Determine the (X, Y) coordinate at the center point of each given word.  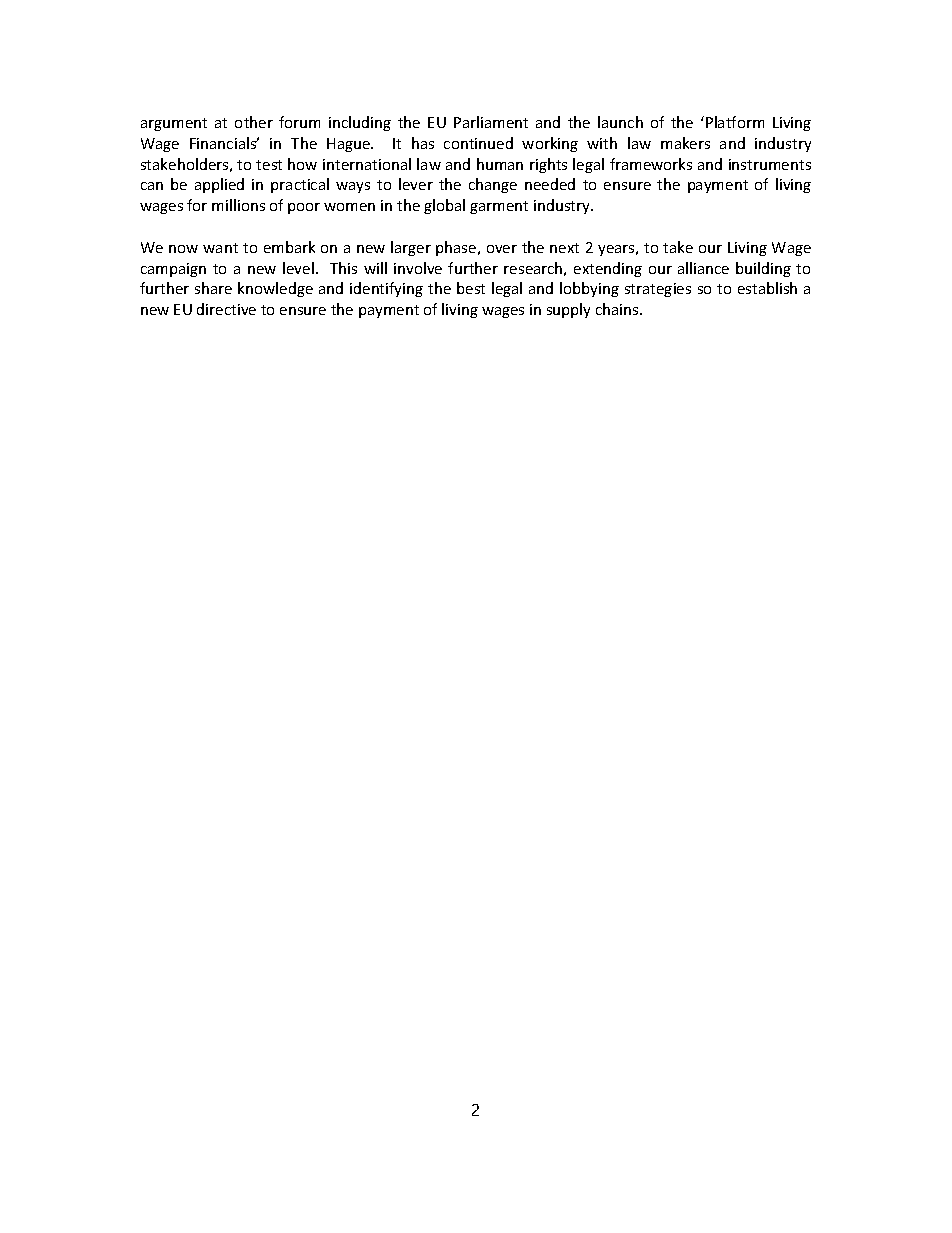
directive (226, 309)
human (500, 164)
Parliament (491, 122)
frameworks (651, 164)
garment (499, 207)
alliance (703, 268)
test (269, 165)
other (254, 122)
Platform (735, 122)
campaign (173, 270)
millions (238, 205)
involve (418, 268)
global (444, 206)
